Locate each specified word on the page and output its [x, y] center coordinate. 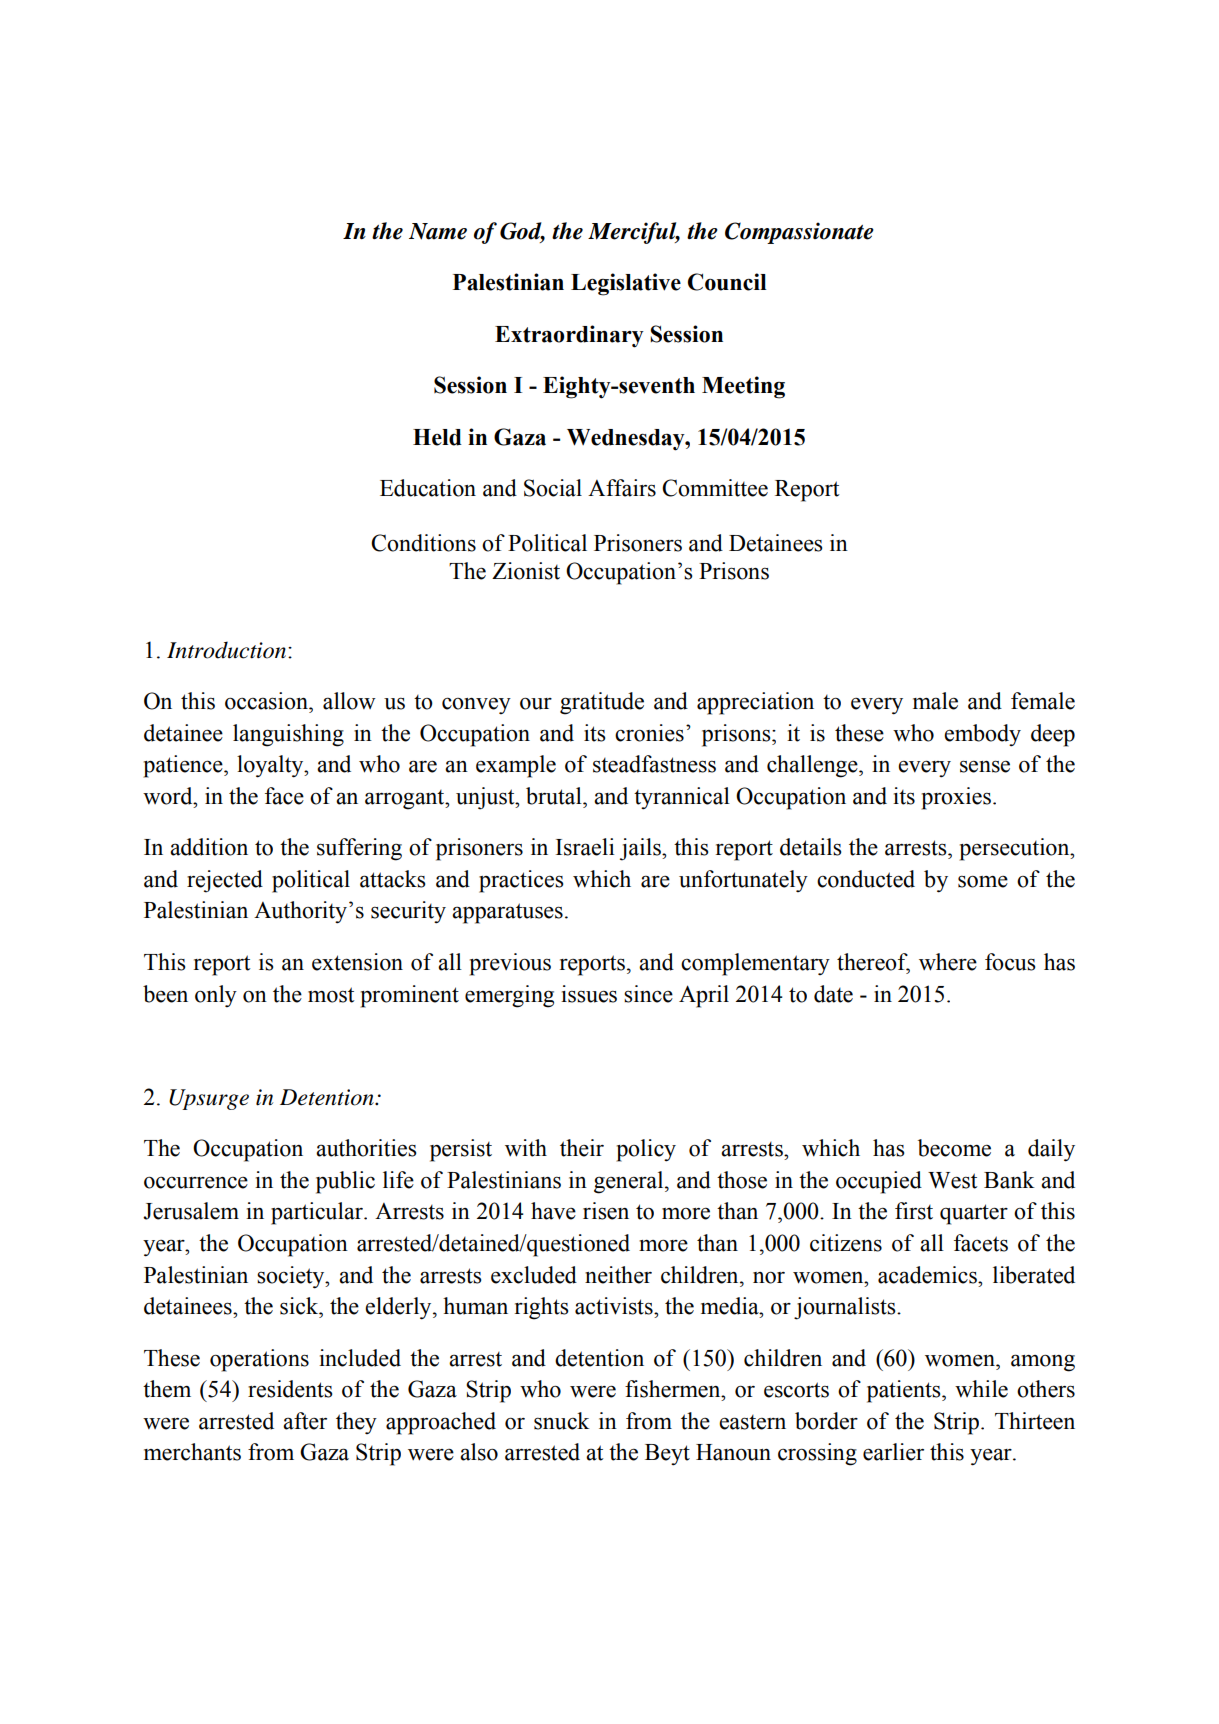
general [630, 1182]
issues [589, 994]
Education [428, 488]
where [948, 962]
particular [318, 1213]
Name [438, 231]
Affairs [622, 488]
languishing [288, 735]
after [305, 1421]
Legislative [626, 284]
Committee [715, 488]
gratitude [602, 703]
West [953, 1180]
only [216, 996]
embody [982, 735]
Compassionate [799, 233]
